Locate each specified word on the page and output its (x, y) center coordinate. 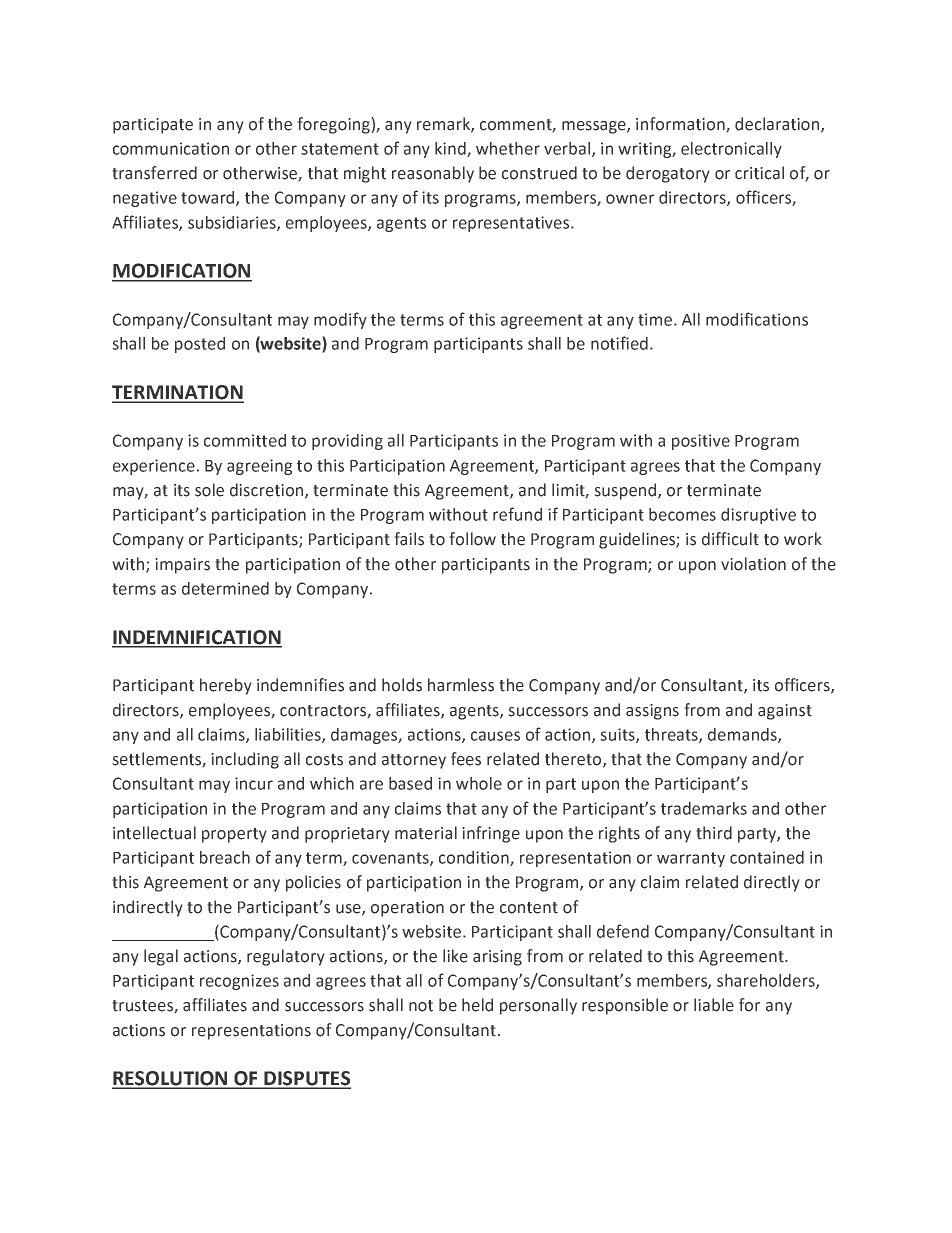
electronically (731, 150)
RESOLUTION (171, 1079)
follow (472, 539)
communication (171, 148)
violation (753, 564)
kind (451, 149)
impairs (182, 566)
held (477, 1005)
